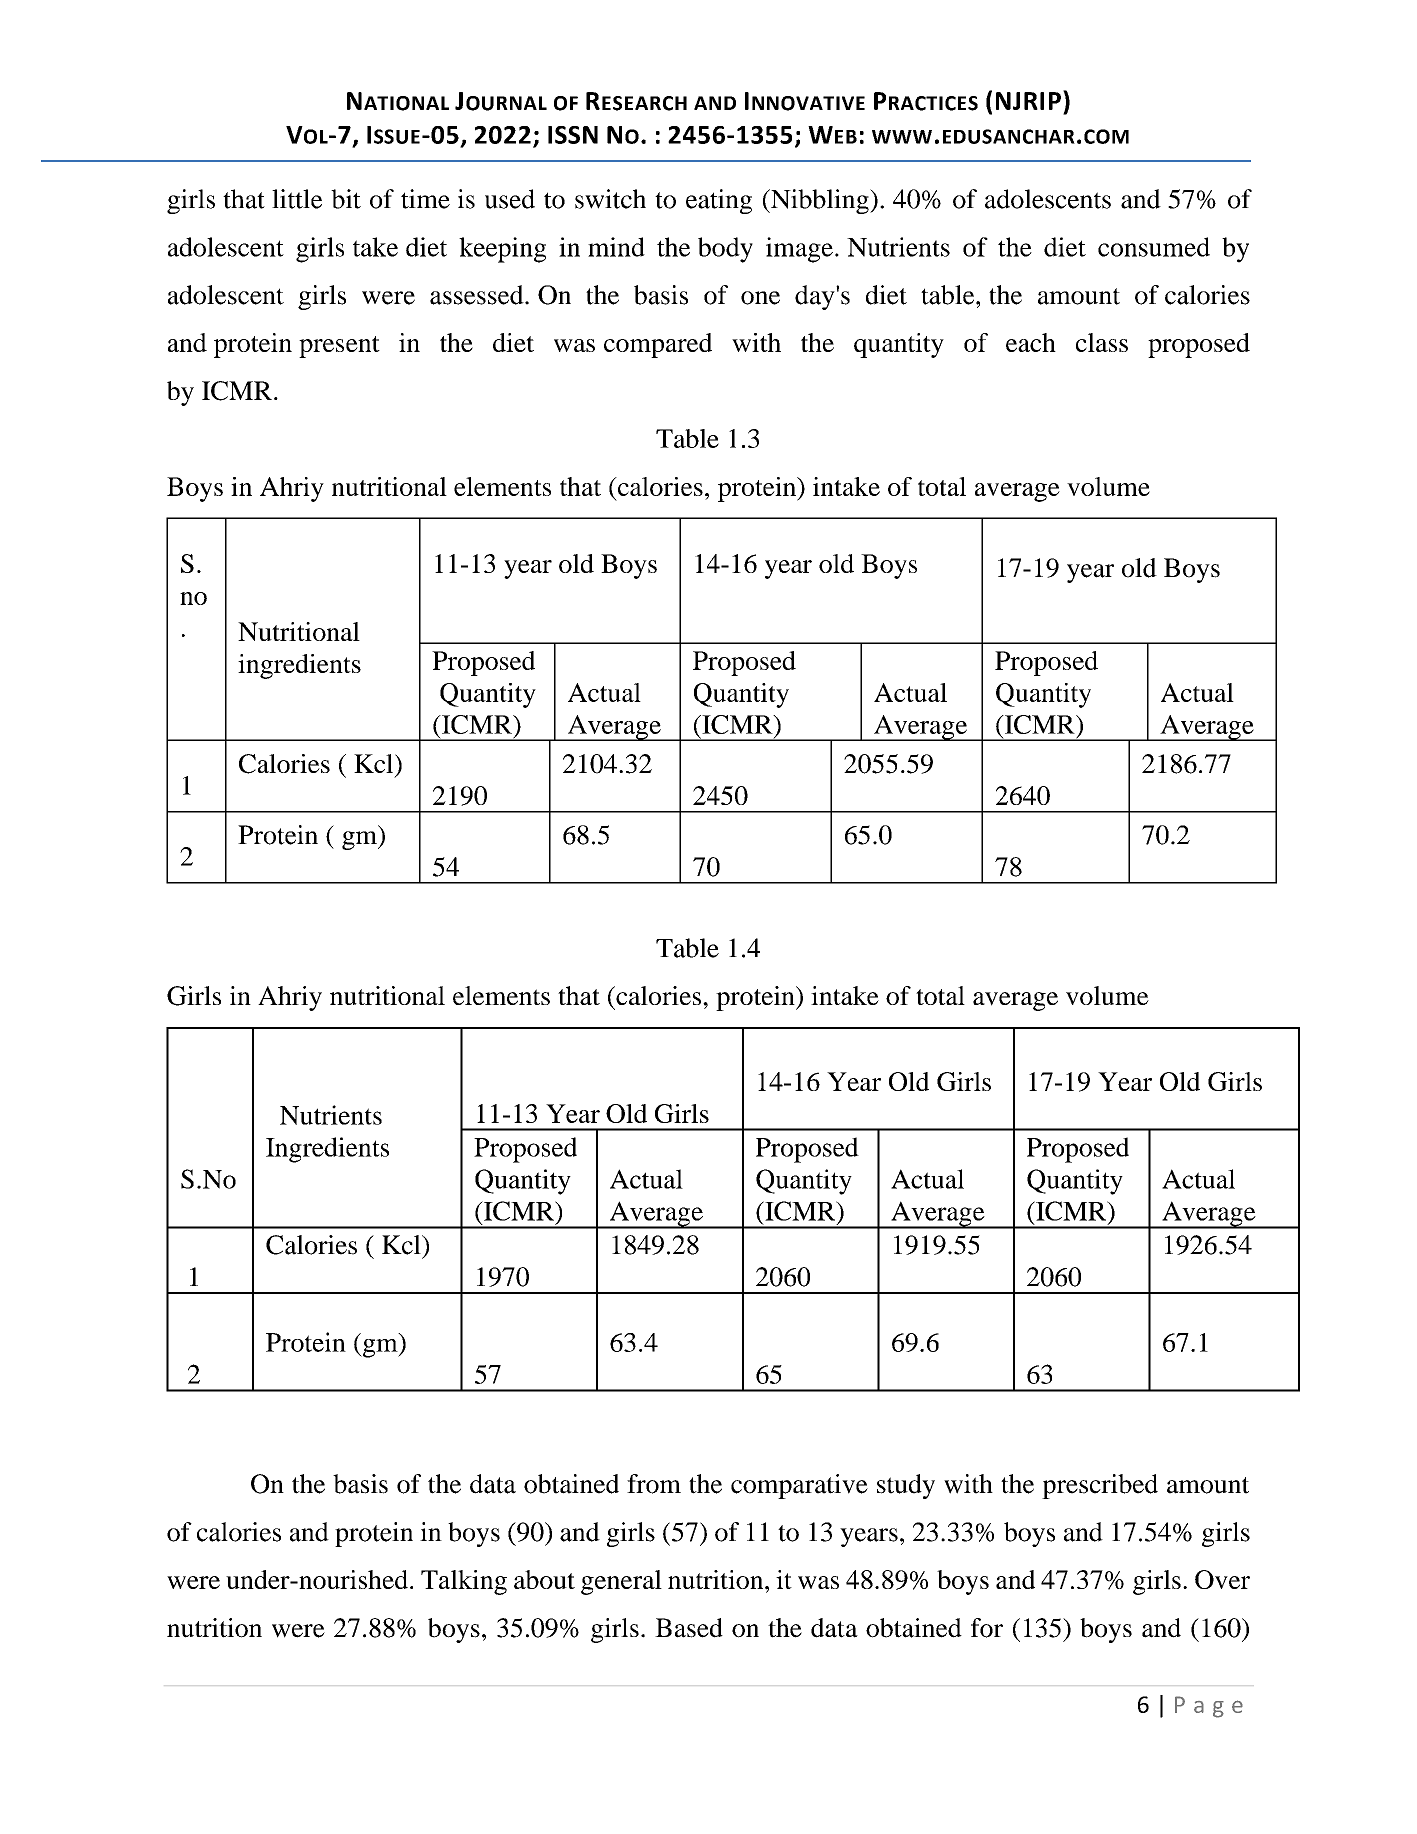  I want to click on Over, so click(1222, 1579).
